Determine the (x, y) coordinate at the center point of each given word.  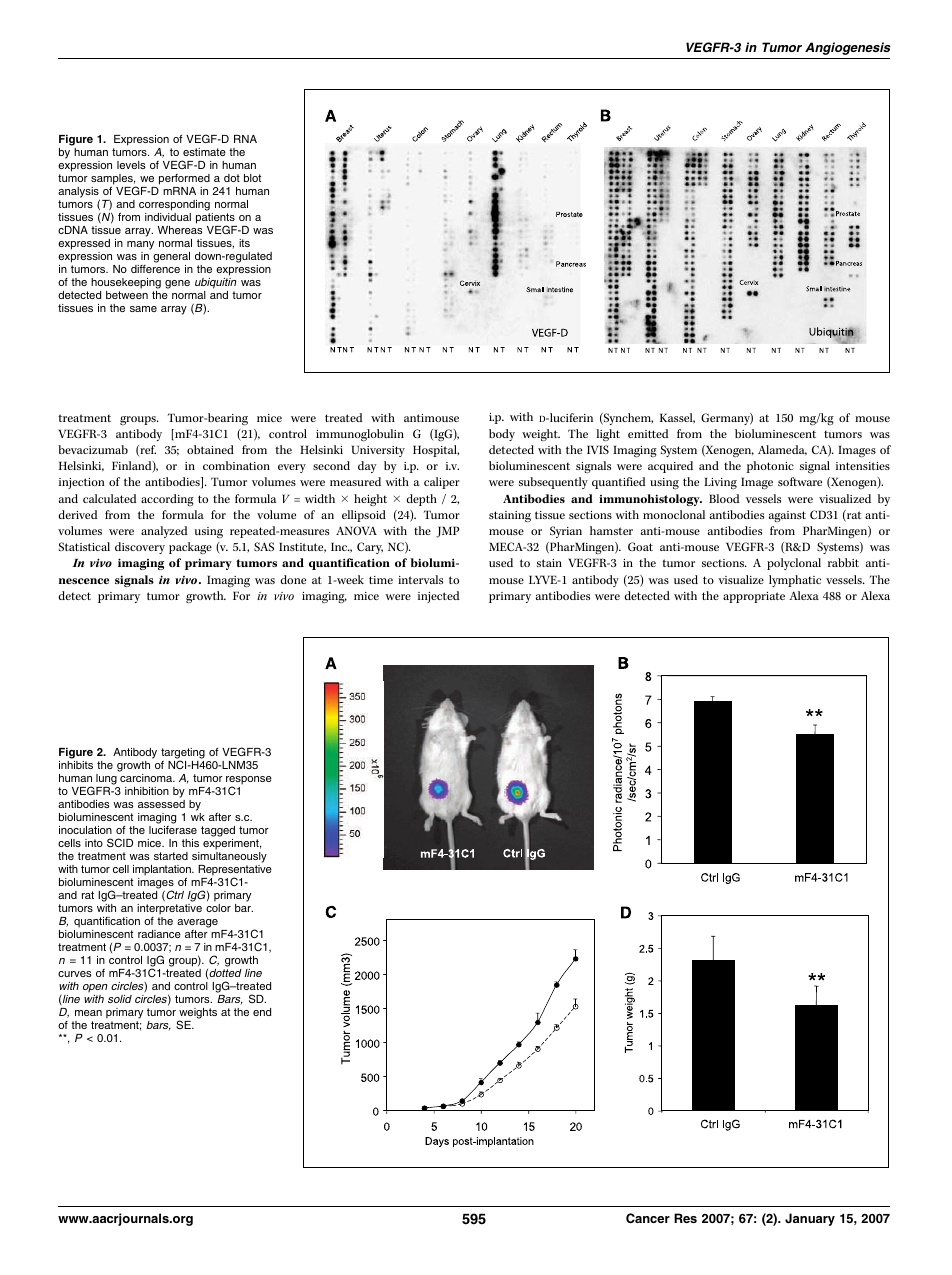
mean (88, 1013)
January (810, 1219)
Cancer (648, 1218)
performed (184, 179)
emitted (648, 433)
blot (252, 178)
